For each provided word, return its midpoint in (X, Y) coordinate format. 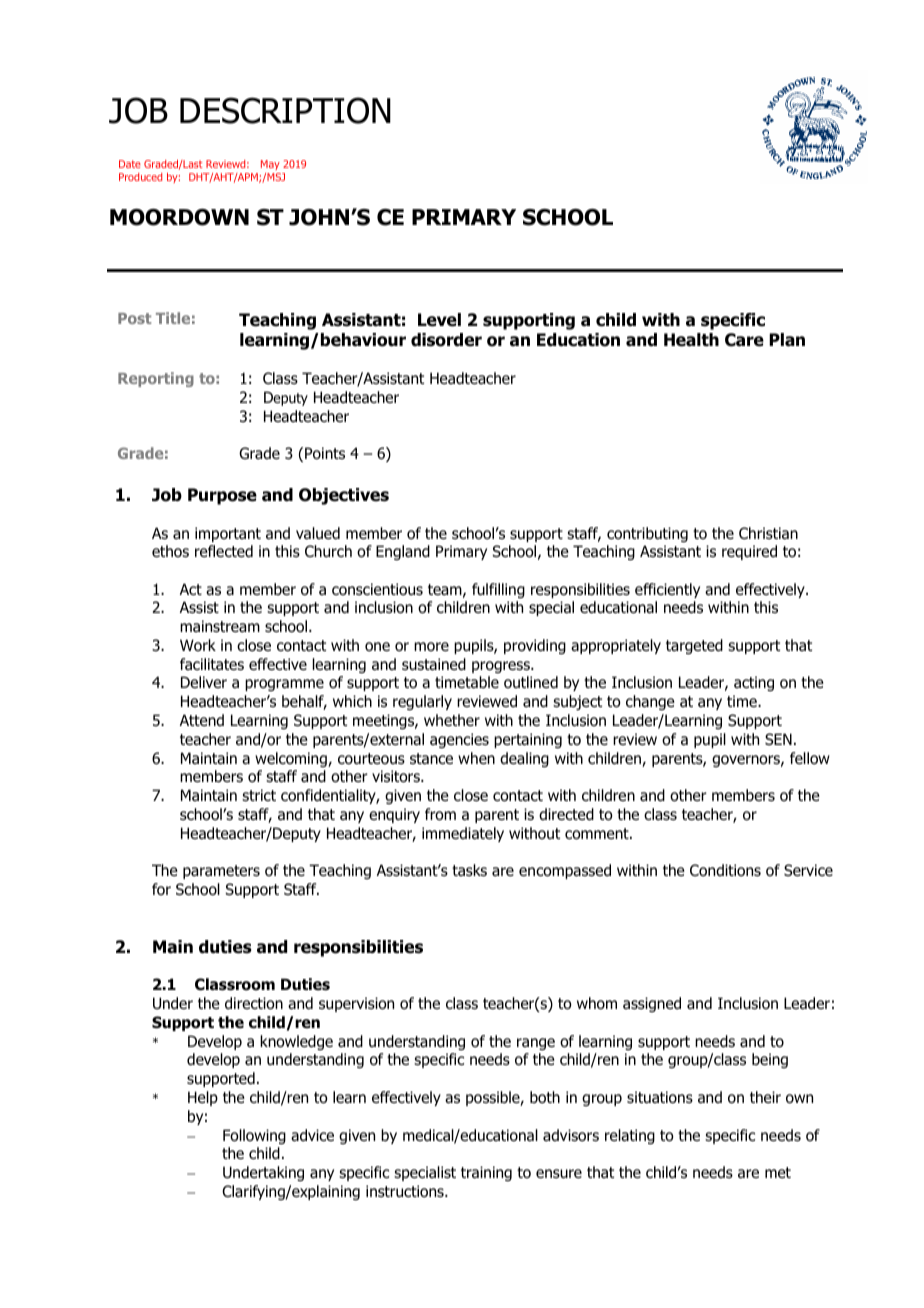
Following (254, 1136)
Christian (768, 533)
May (270, 165)
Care (744, 340)
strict (259, 795)
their (765, 1097)
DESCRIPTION (285, 110)
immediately (463, 834)
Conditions (725, 870)
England (403, 552)
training (486, 1173)
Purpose (222, 496)
